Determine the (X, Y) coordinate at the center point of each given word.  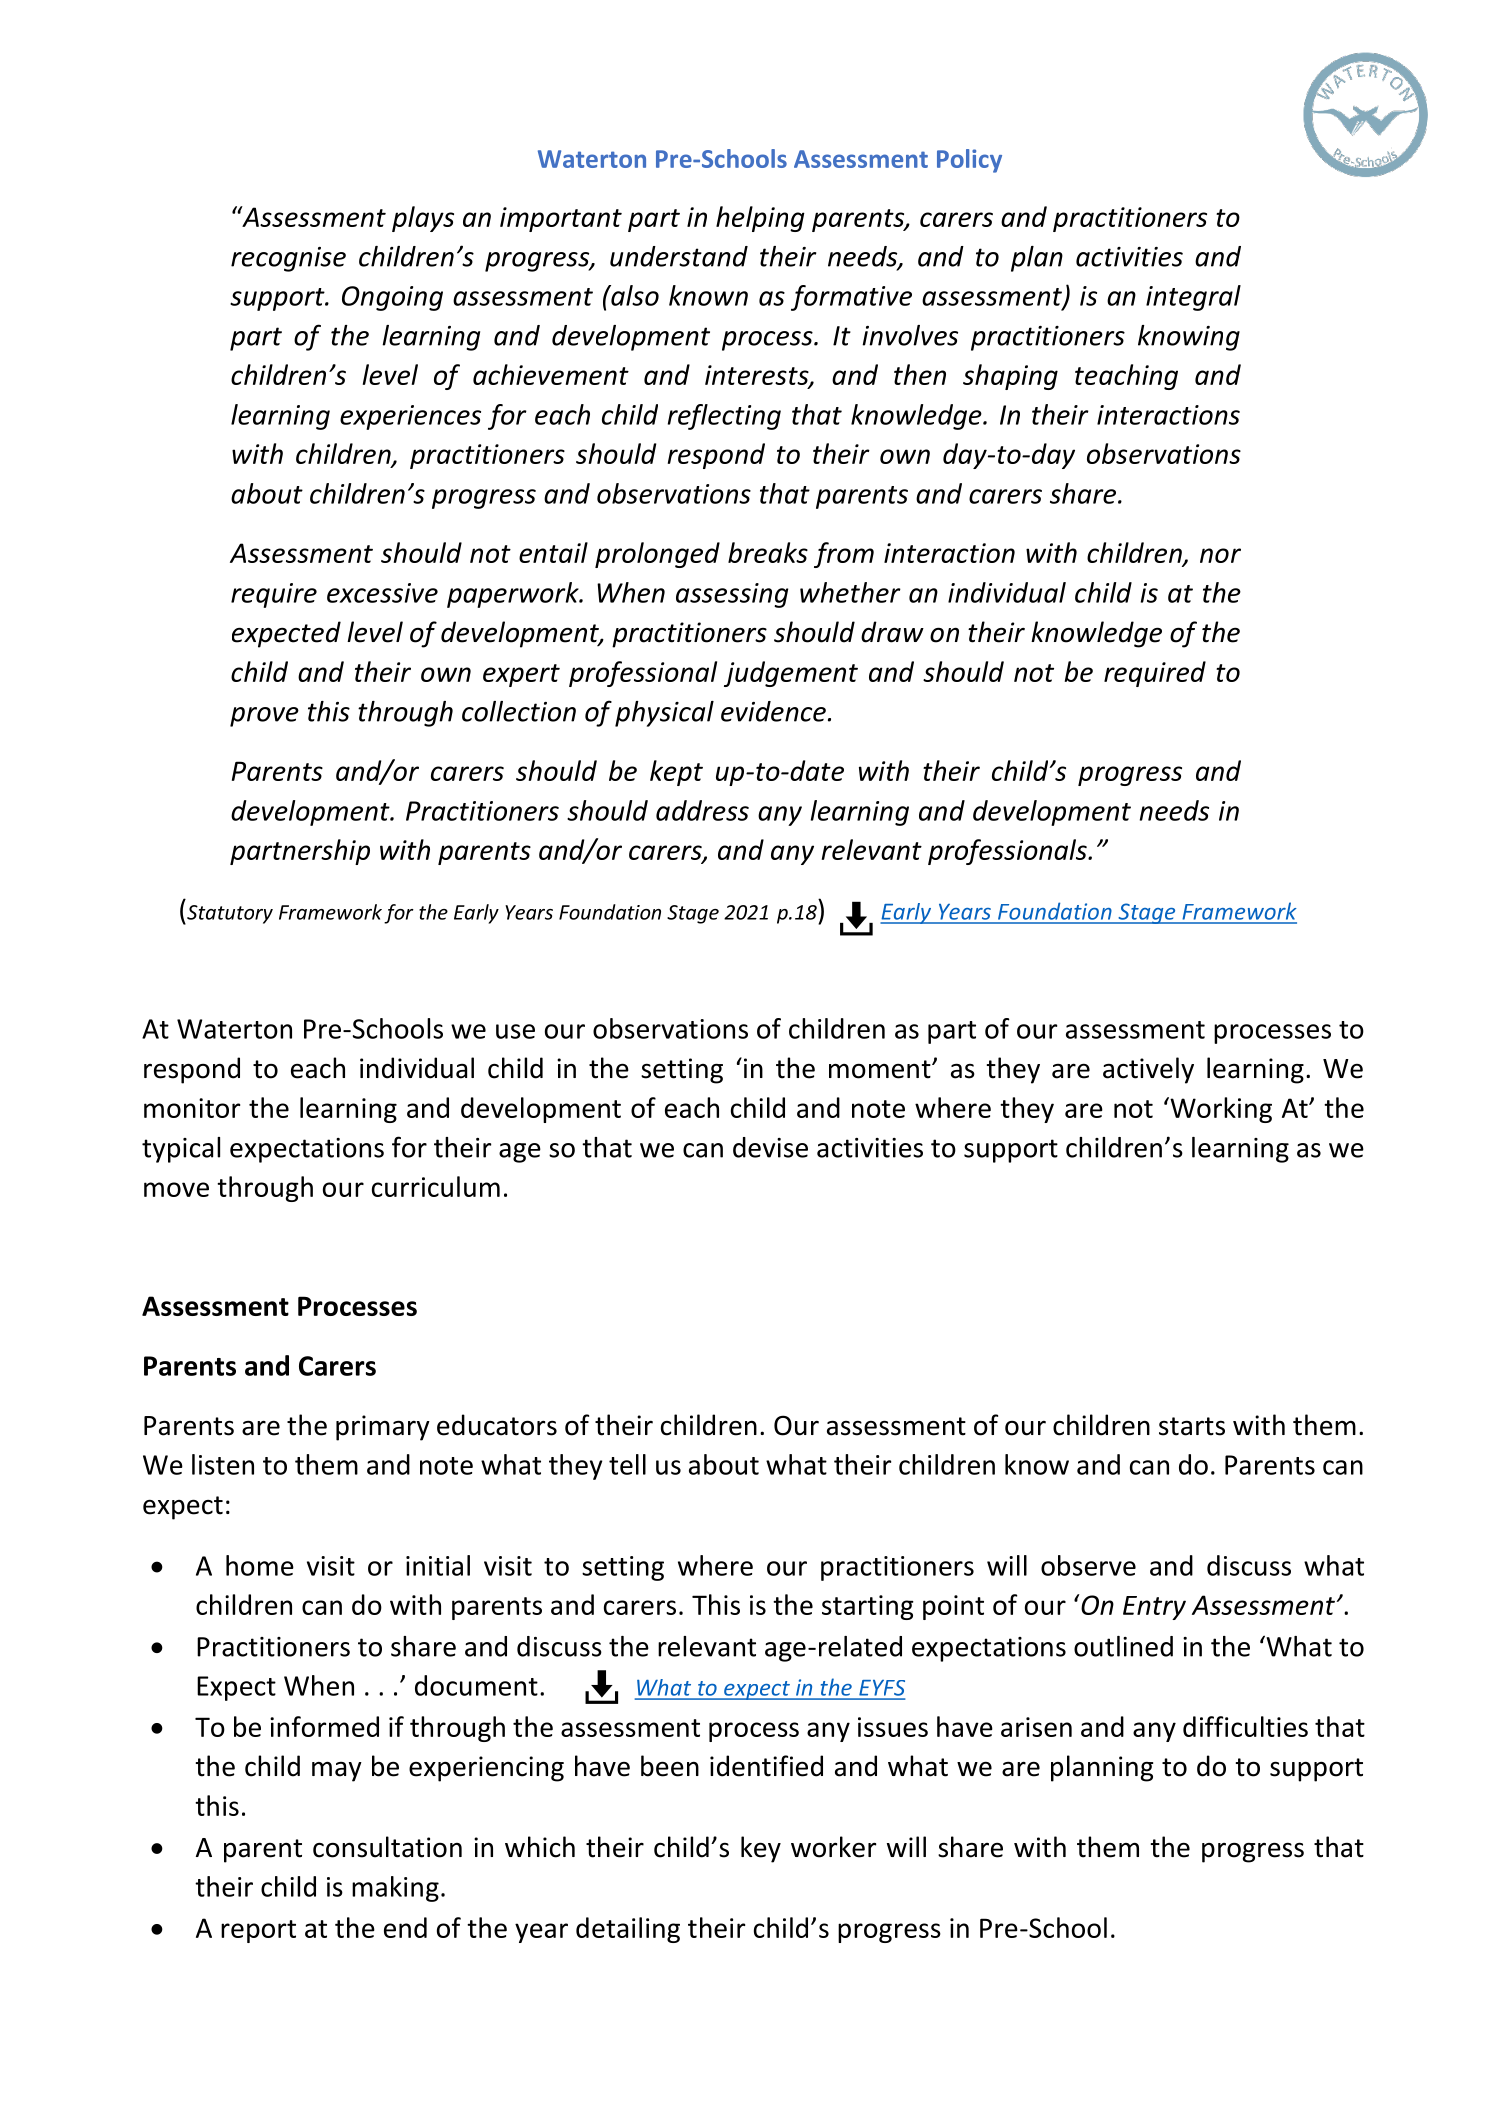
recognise (288, 259)
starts (1192, 1426)
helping (760, 219)
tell (627, 1464)
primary (383, 1428)
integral (1193, 298)
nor (1220, 555)
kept (676, 773)
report (258, 1931)
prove (264, 717)
